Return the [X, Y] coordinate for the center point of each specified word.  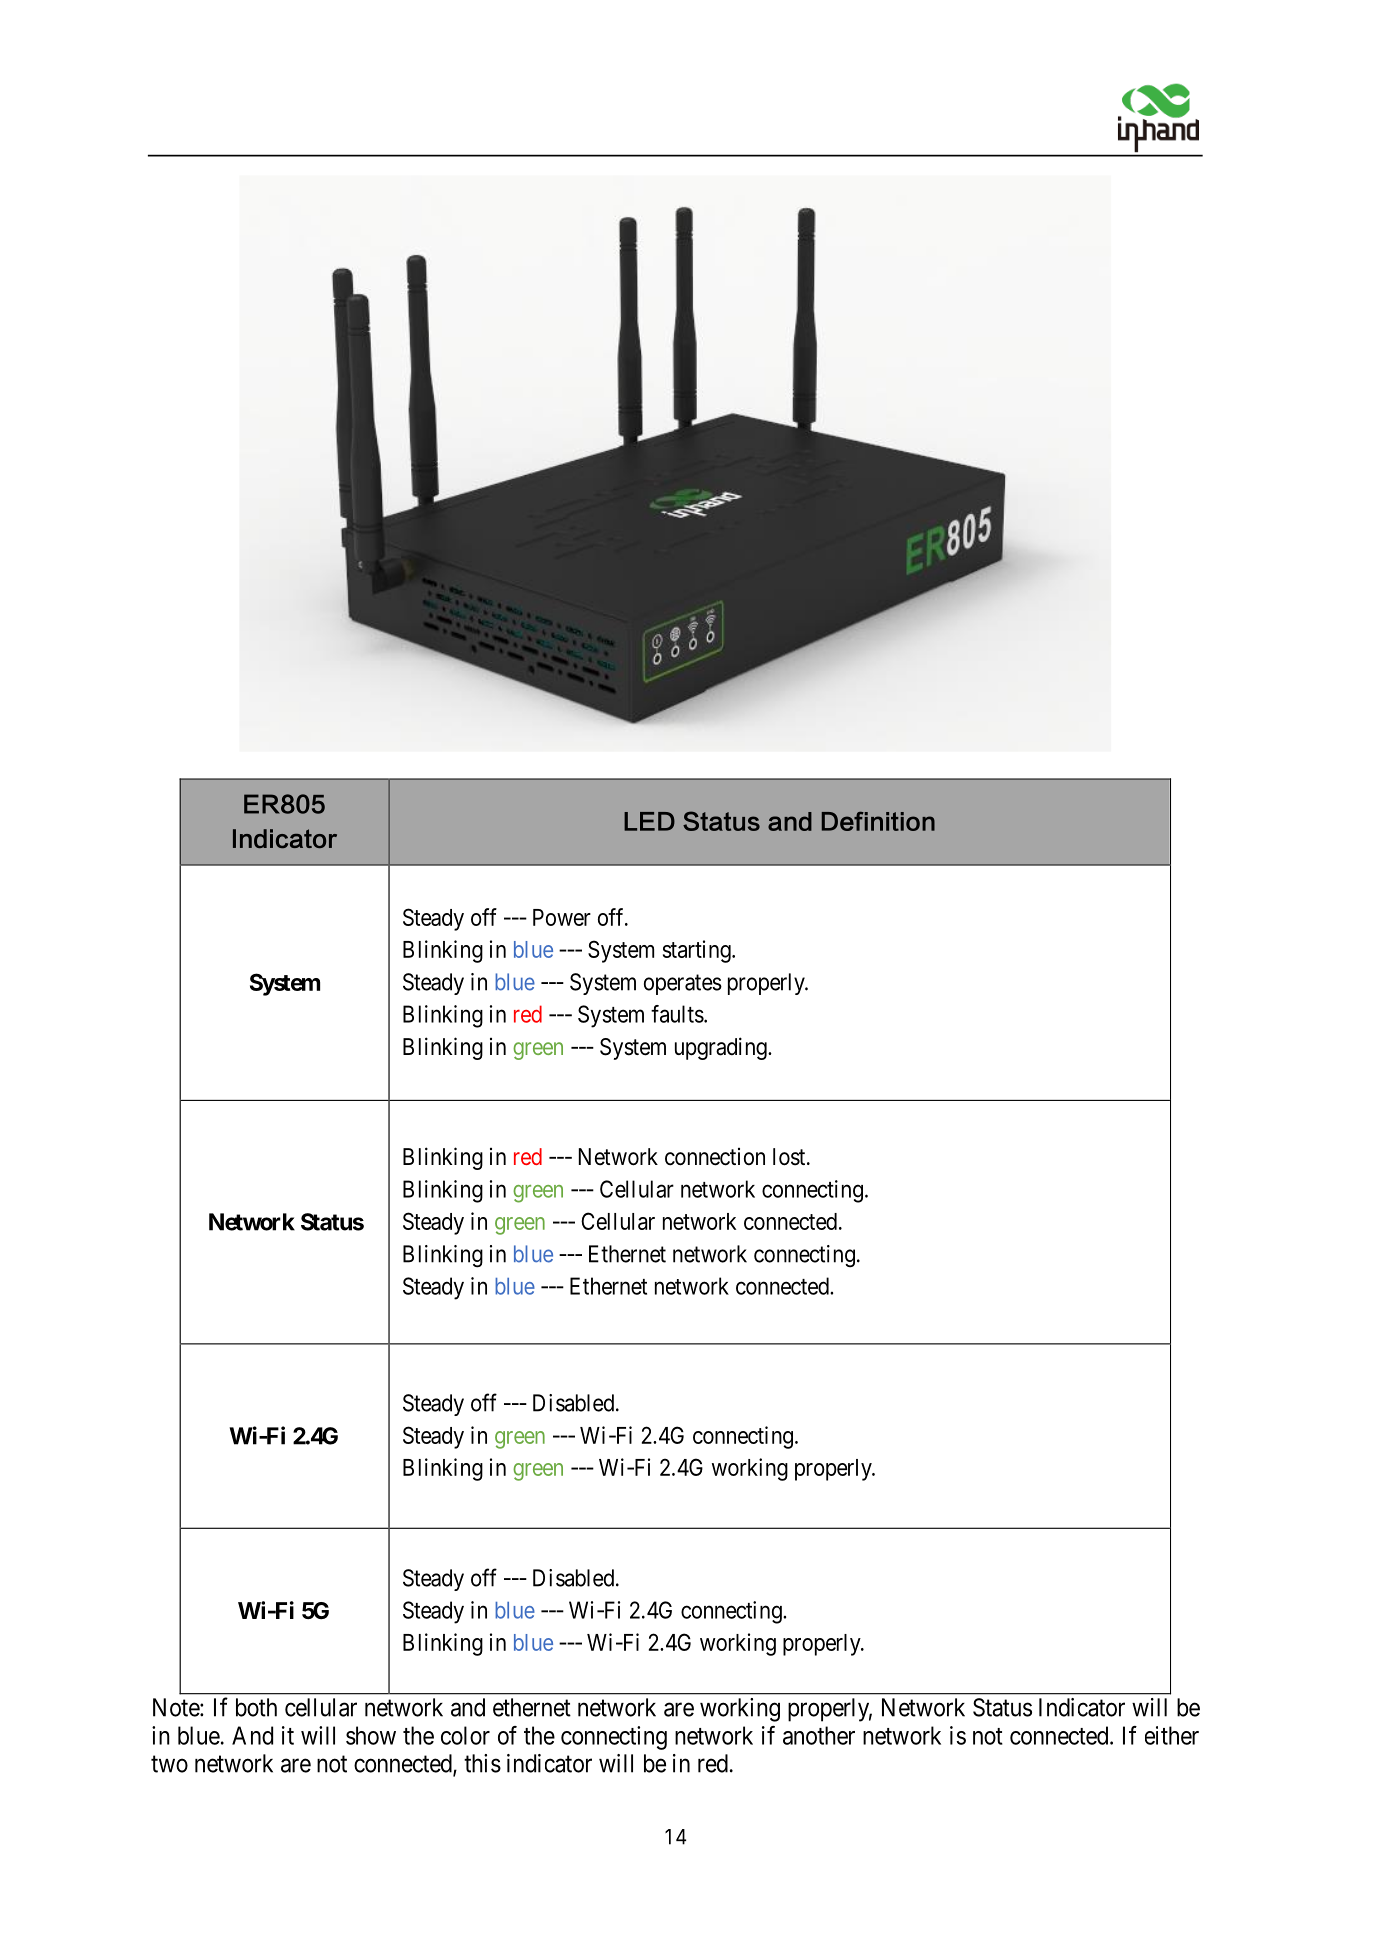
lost [790, 1157]
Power [562, 917]
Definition [878, 821]
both [256, 1707]
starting [698, 951]
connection [715, 1157]
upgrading [722, 1048]
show [371, 1735]
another [819, 1735]
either [1172, 1735]
